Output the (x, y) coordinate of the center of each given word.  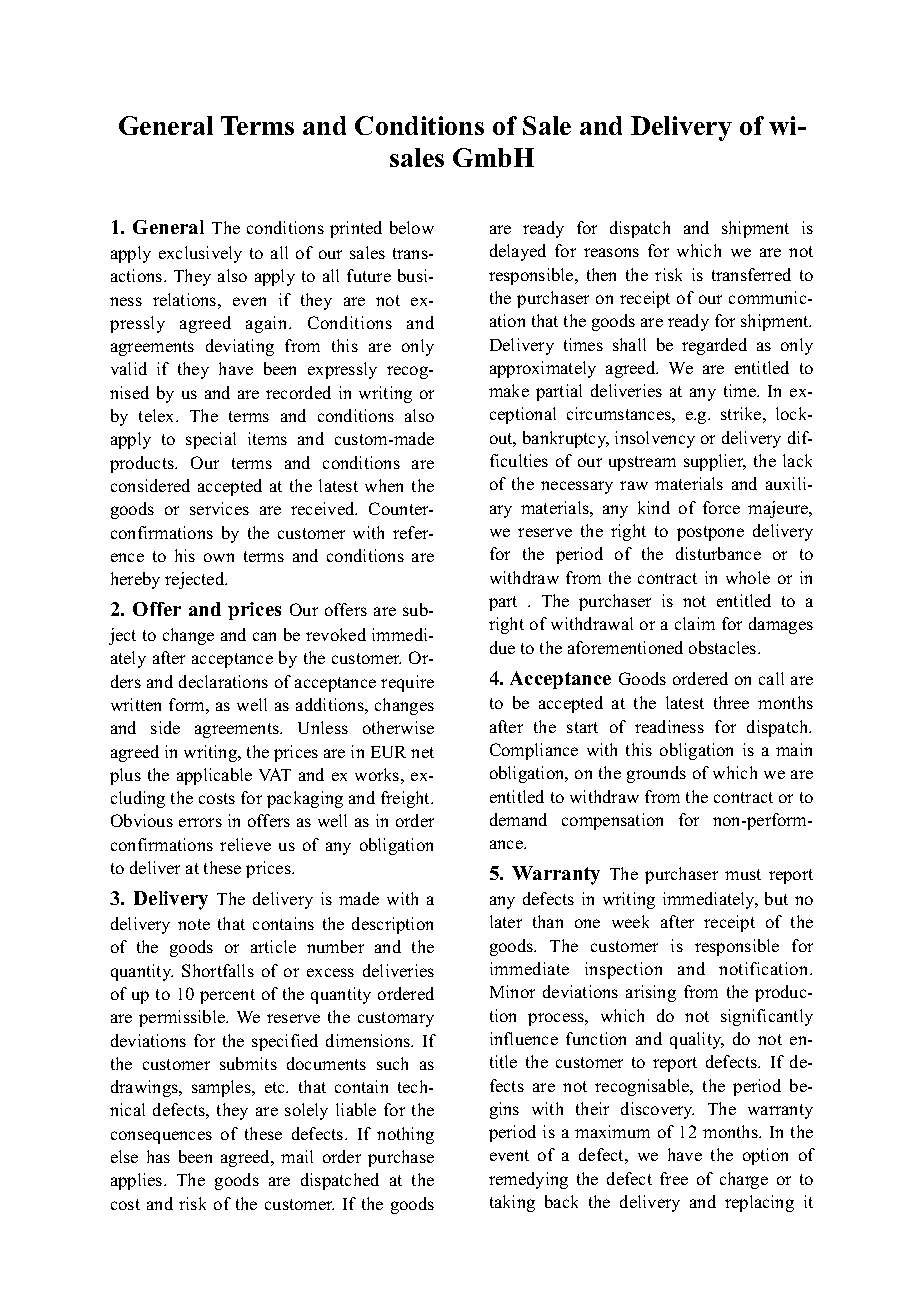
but (776, 898)
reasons (611, 252)
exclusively (200, 254)
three (731, 702)
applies (138, 1181)
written (136, 704)
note (194, 924)
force (721, 507)
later (506, 921)
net (422, 752)
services (219, 508)
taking (512, 1203)
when (384, 485)
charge (744, 1180)
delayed (518, 252)
